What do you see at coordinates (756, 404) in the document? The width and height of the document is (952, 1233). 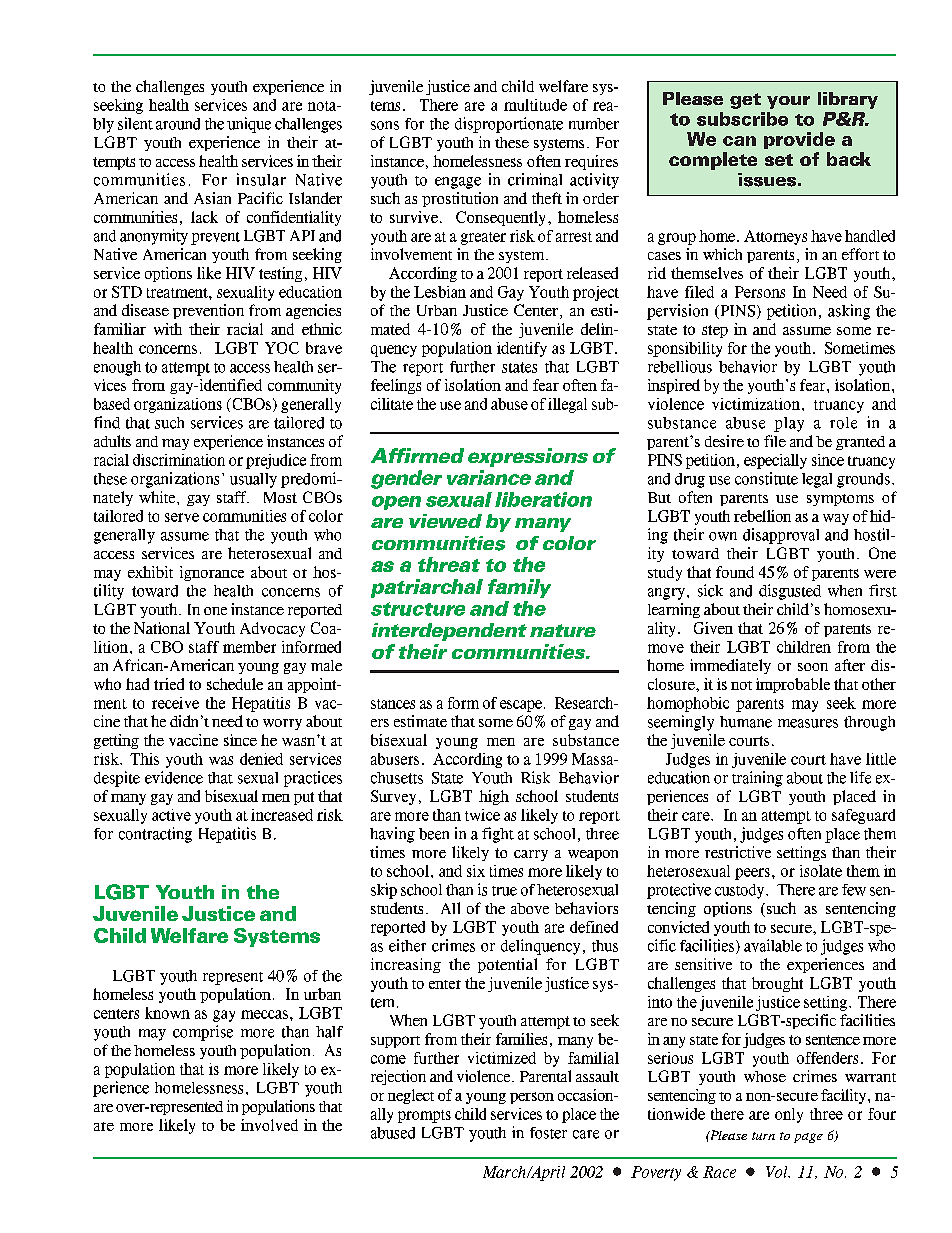 I see `victimization` at bounding box center [756, 404].
